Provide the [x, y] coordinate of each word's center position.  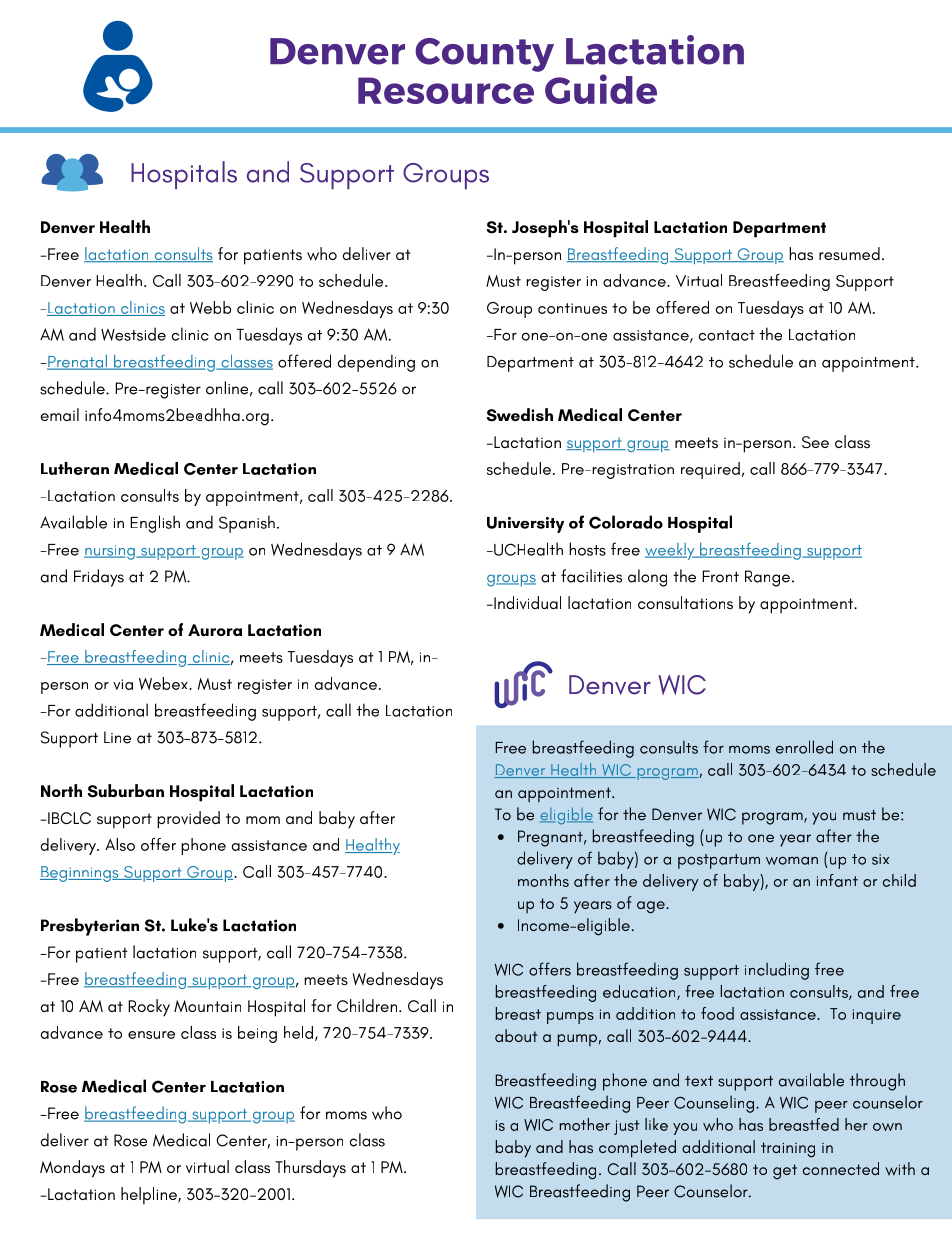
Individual [526, 602]
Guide [601, 89]
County [484, 55]
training [788, 1150]
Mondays [72, 1169]
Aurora [215, 630]
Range [767, 578]
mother [585, 1124]
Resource [446, 90]
